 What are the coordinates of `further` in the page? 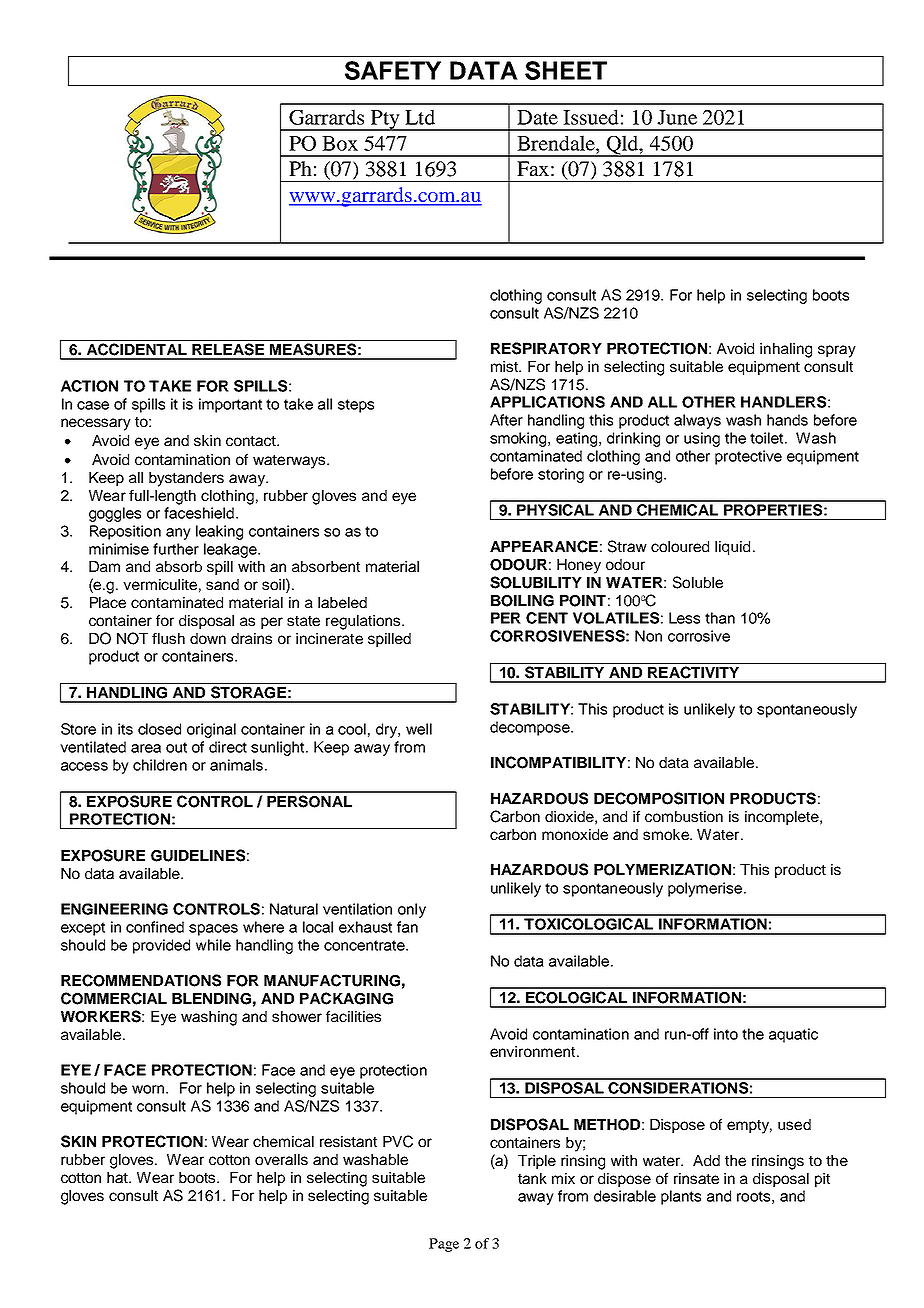 It's located at (176, 549).
